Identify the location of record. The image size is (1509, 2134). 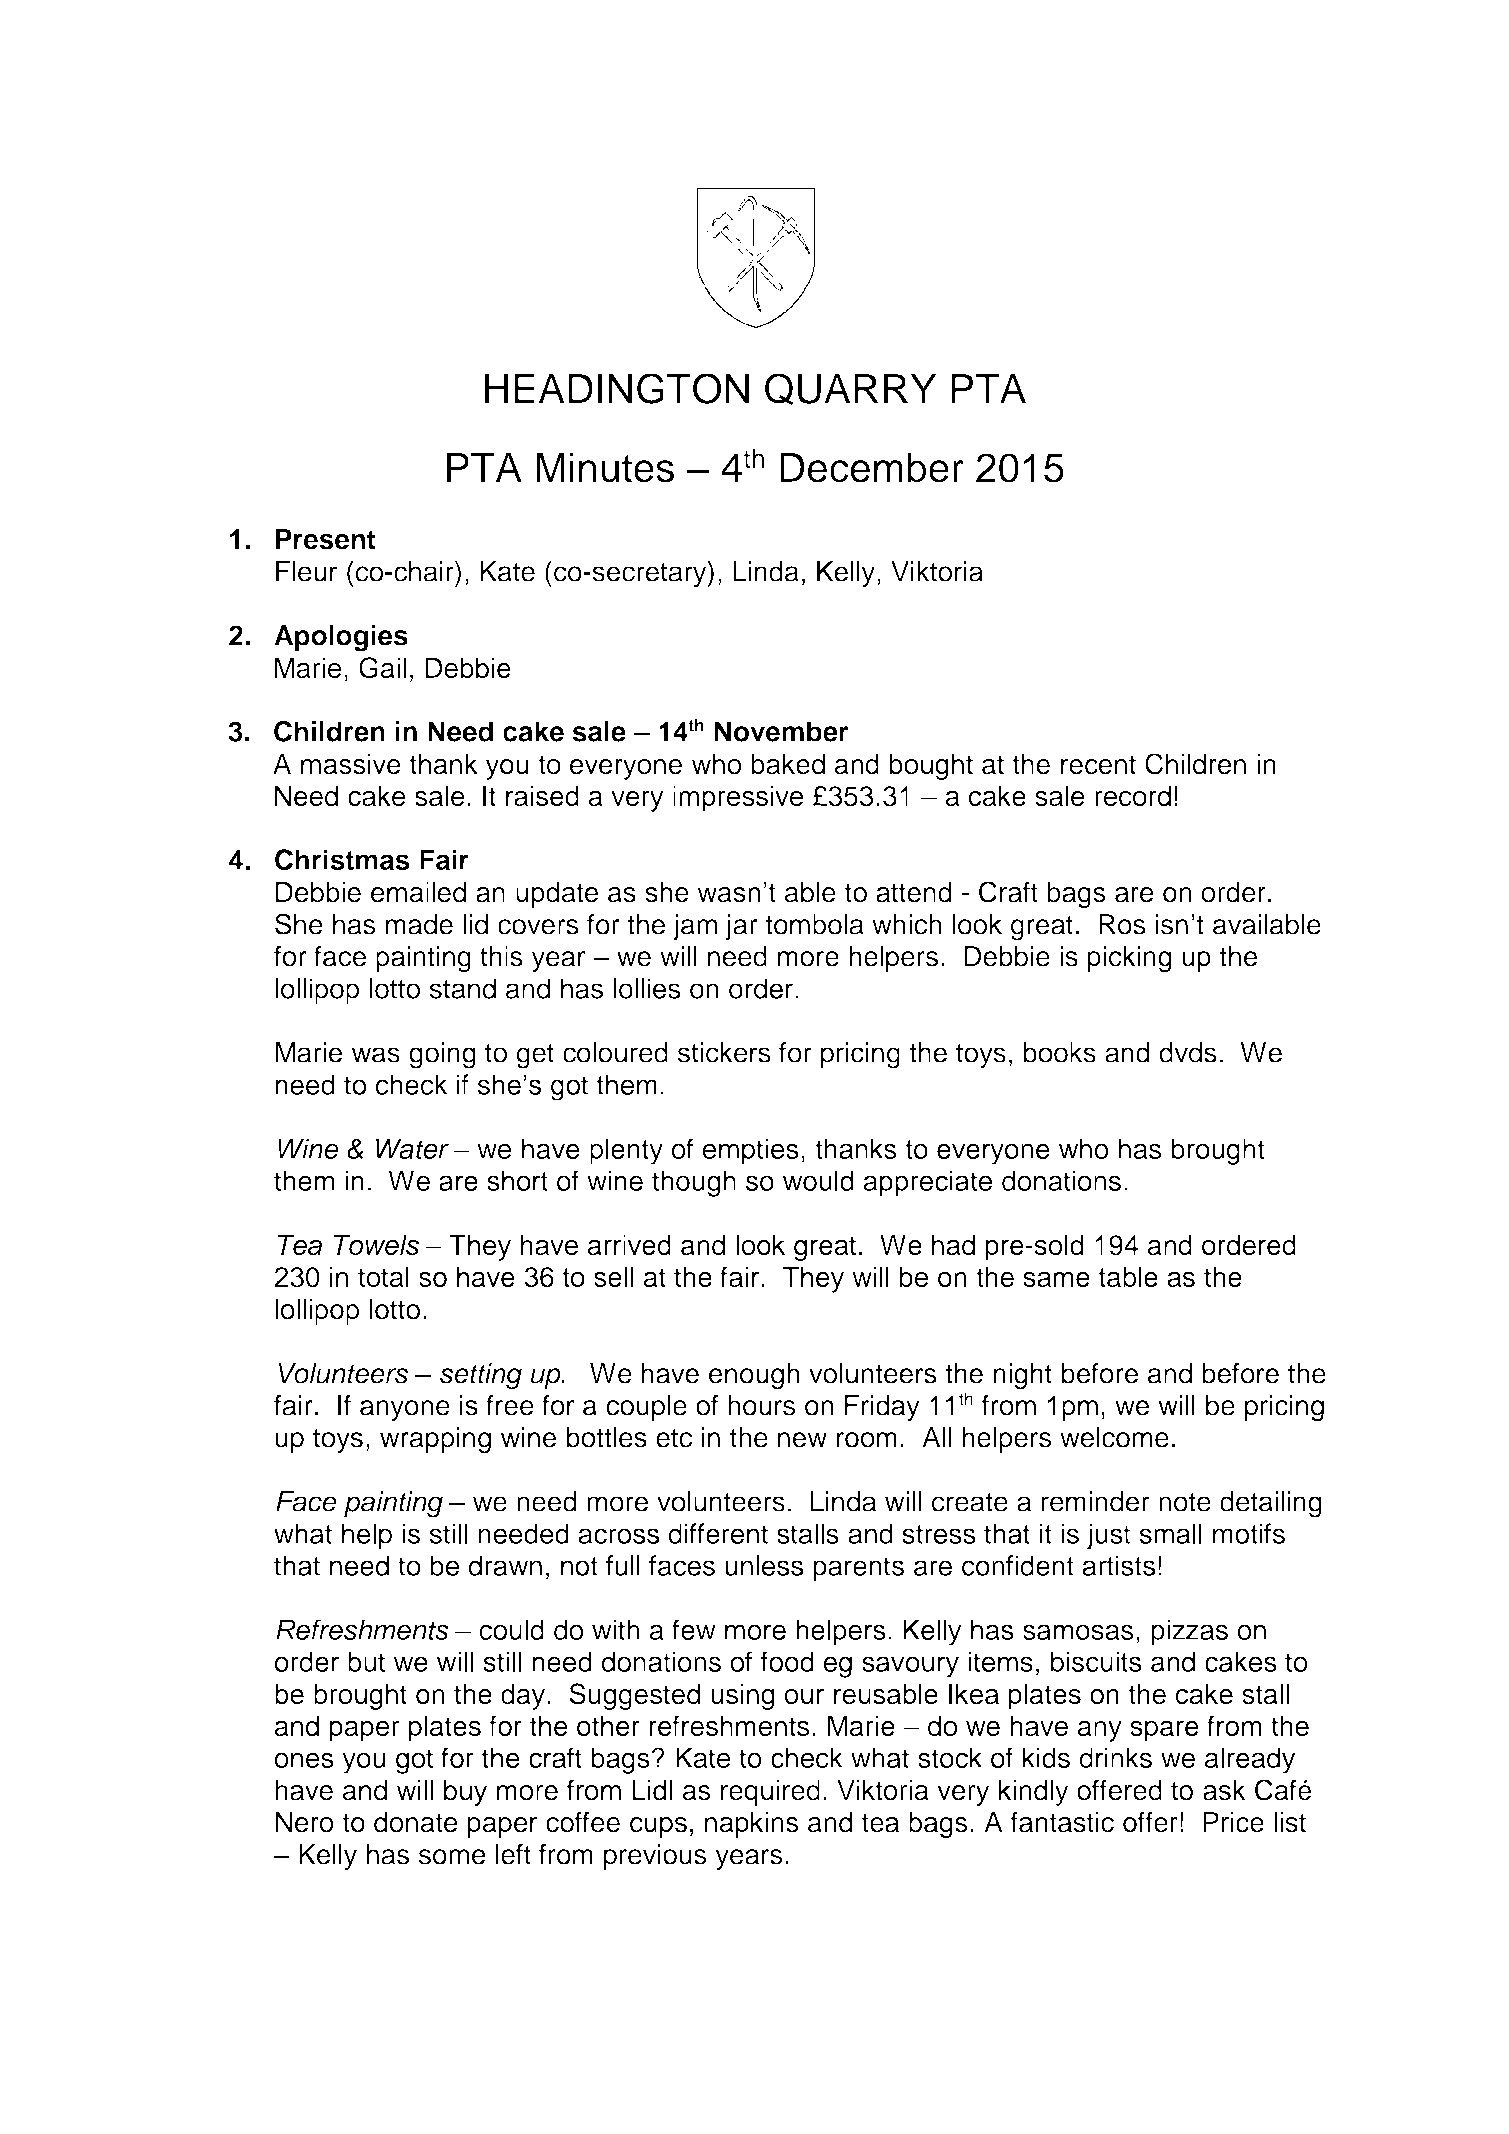
(1133, 796).
